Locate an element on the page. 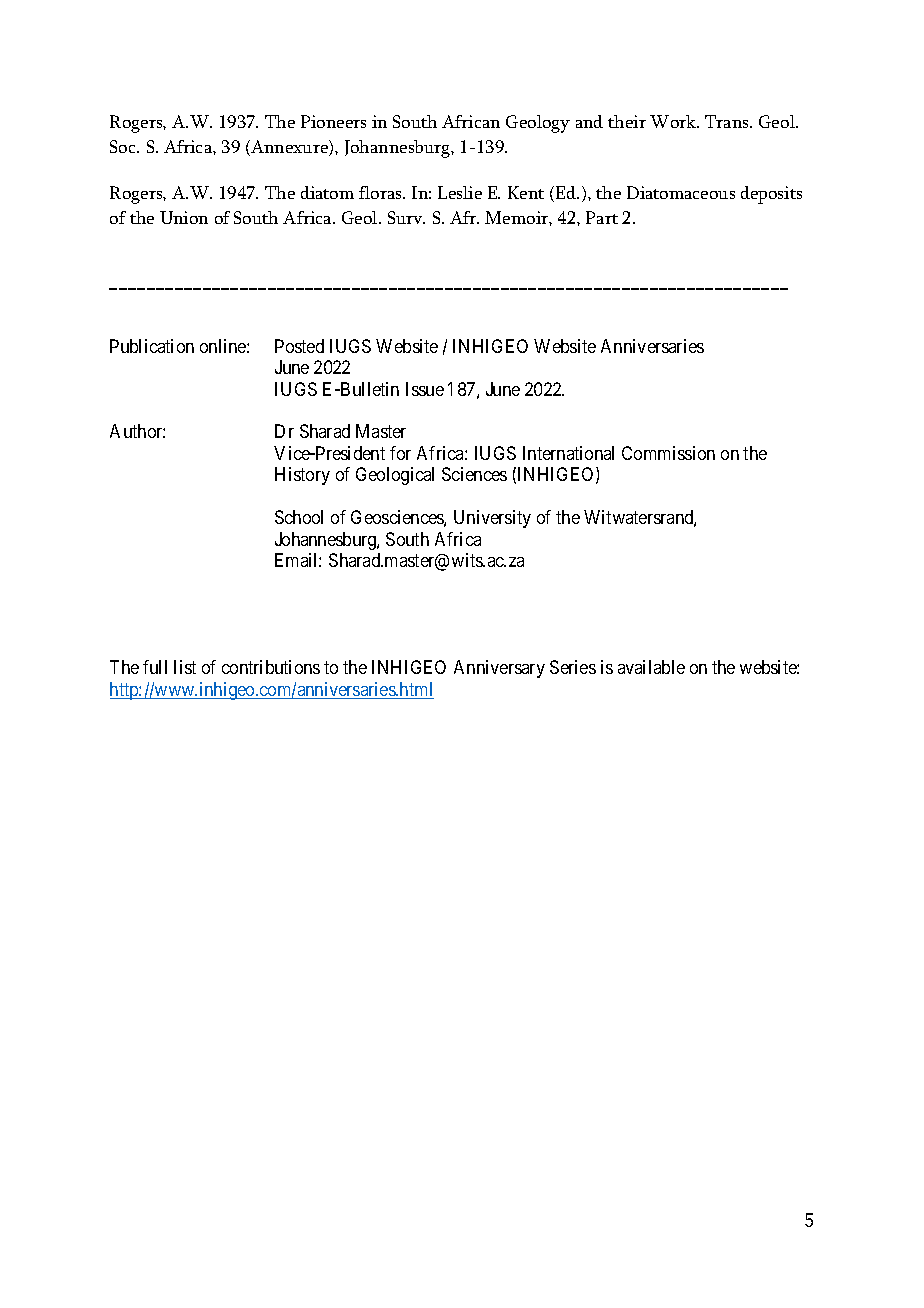 This document has height=1308, width=924. Work is located at coordinates (674, 121).
